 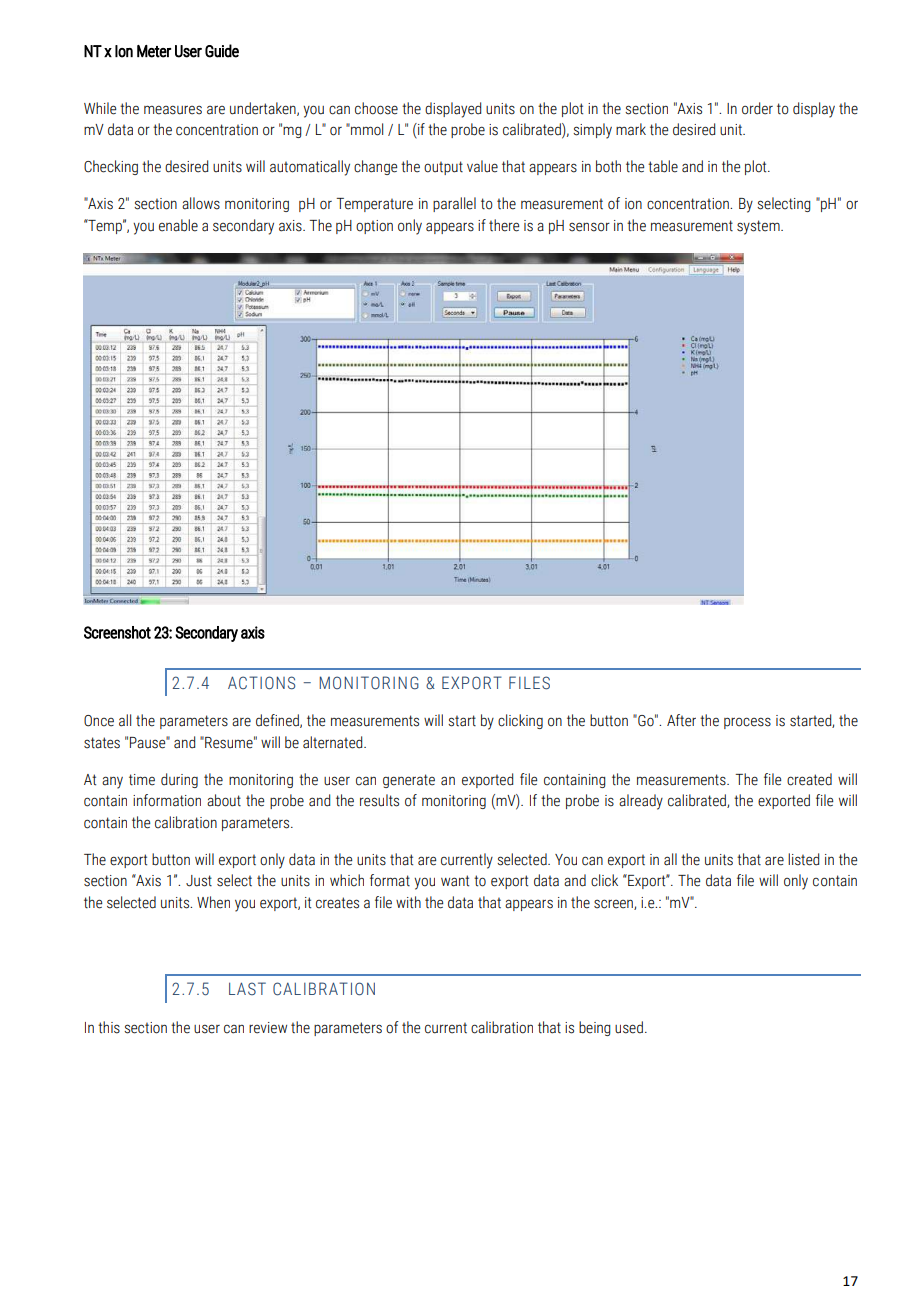 I want to click on during, so click(x=179, y=780).
